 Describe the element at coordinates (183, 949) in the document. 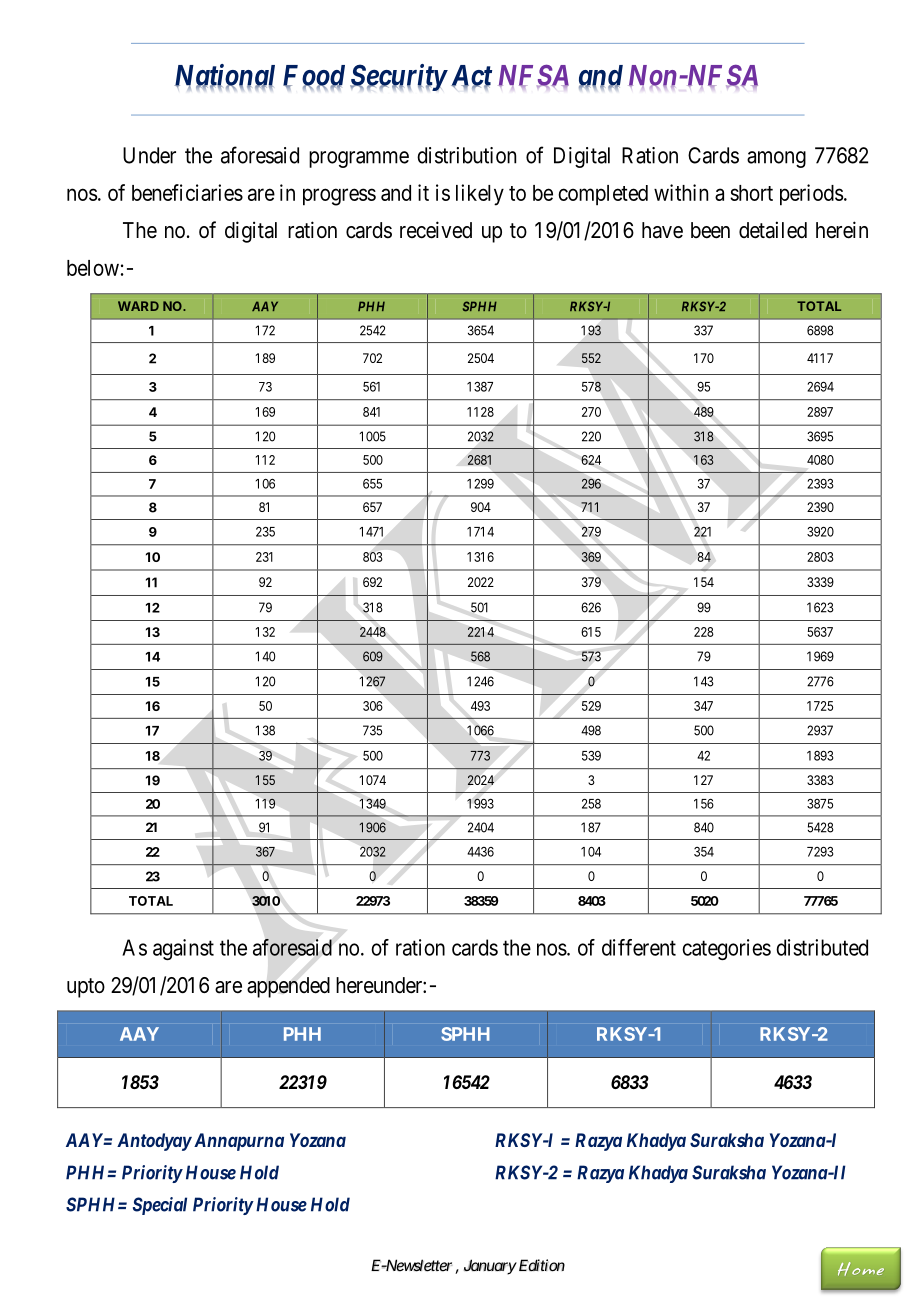

I see `against` at that location.
